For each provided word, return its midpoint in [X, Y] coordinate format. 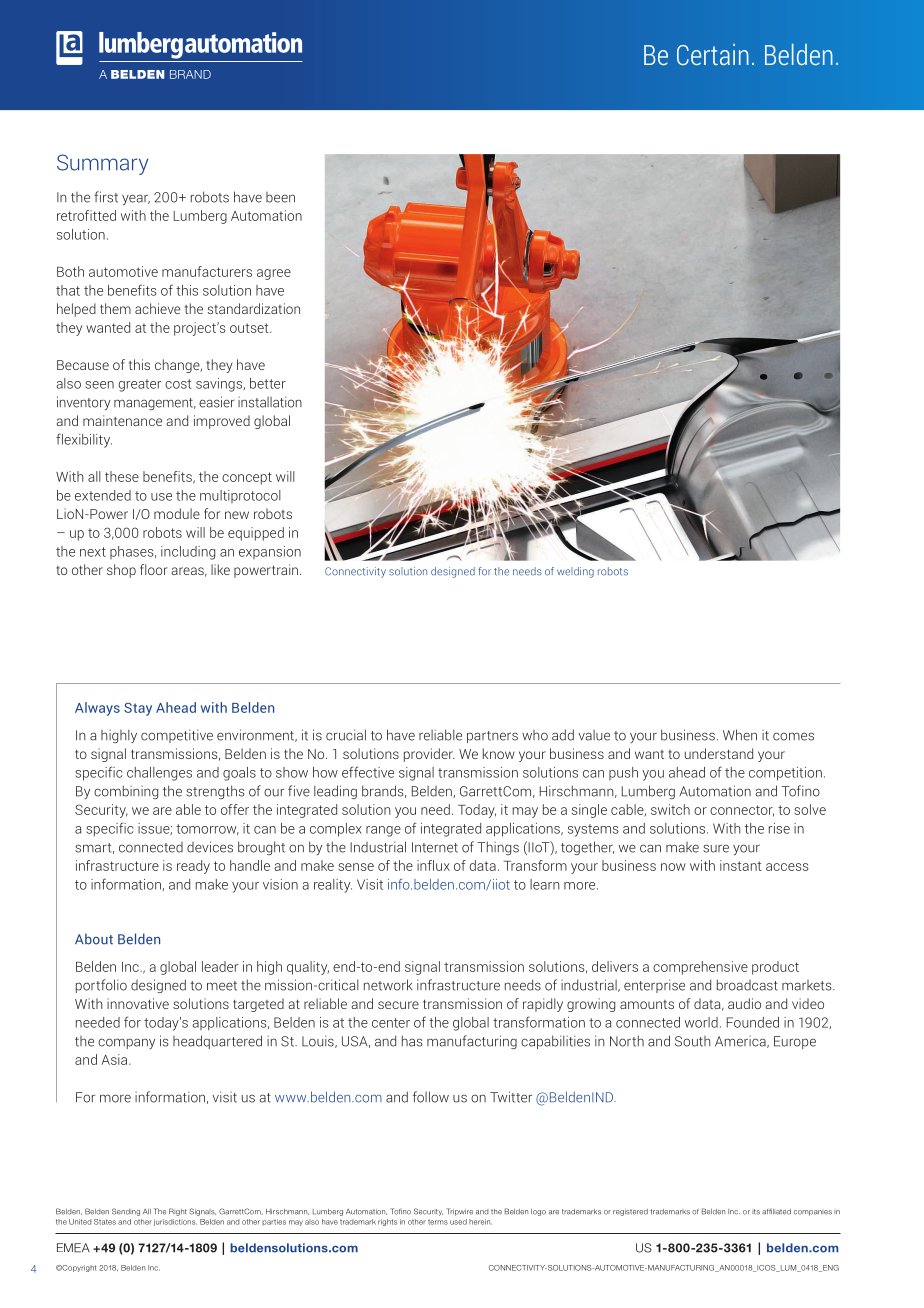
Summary [102, 164]
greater [140, 385]
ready [193, 867]
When [740, 735]
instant [741, 865]
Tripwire [459, 1212]
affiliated [776, 1212]
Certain [713, 54]
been [280, 197]
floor [154, 569]
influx [433, 865]
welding [575, 572]
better [268, 383]
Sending [126, 1212]
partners [492, 737]
